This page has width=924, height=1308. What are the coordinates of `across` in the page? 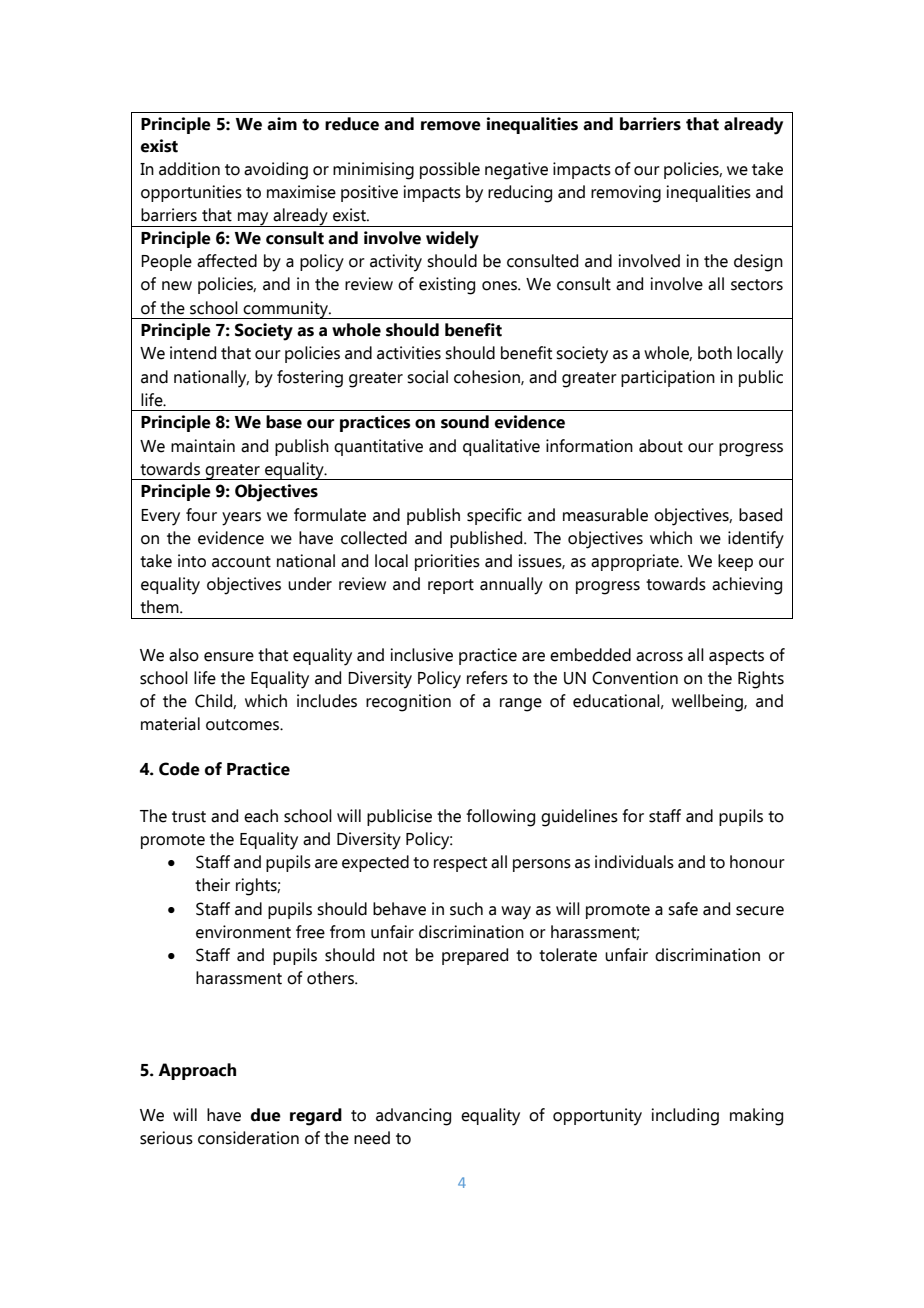 It's located at (659, 657).
